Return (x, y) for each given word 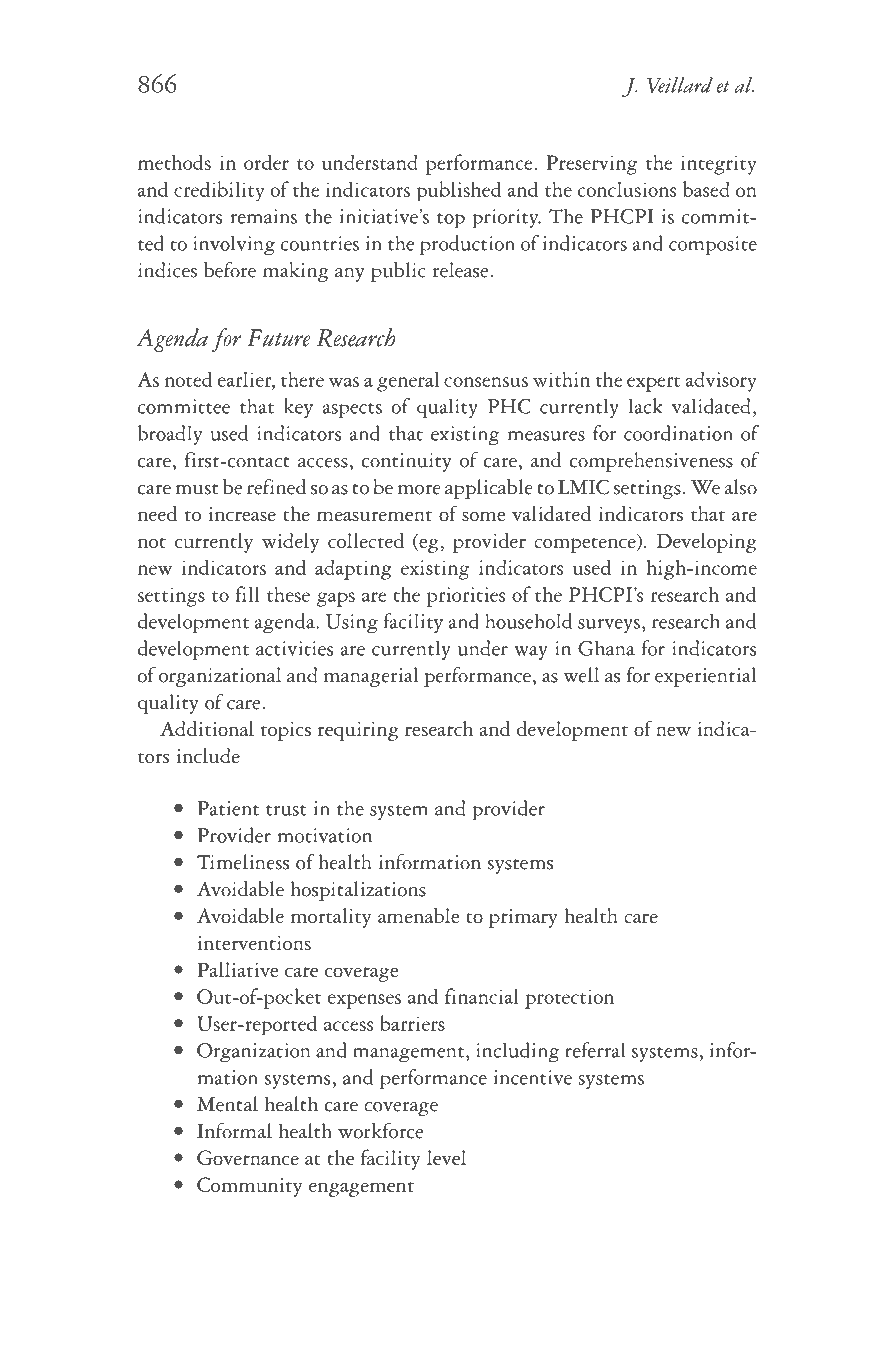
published (459, 191)
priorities (466, 597)
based (706, 189)
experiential (705, 677)
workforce (380, 1131)
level (446, 1157)
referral (595, 1050)
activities (294, 648)
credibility (219, 191)
